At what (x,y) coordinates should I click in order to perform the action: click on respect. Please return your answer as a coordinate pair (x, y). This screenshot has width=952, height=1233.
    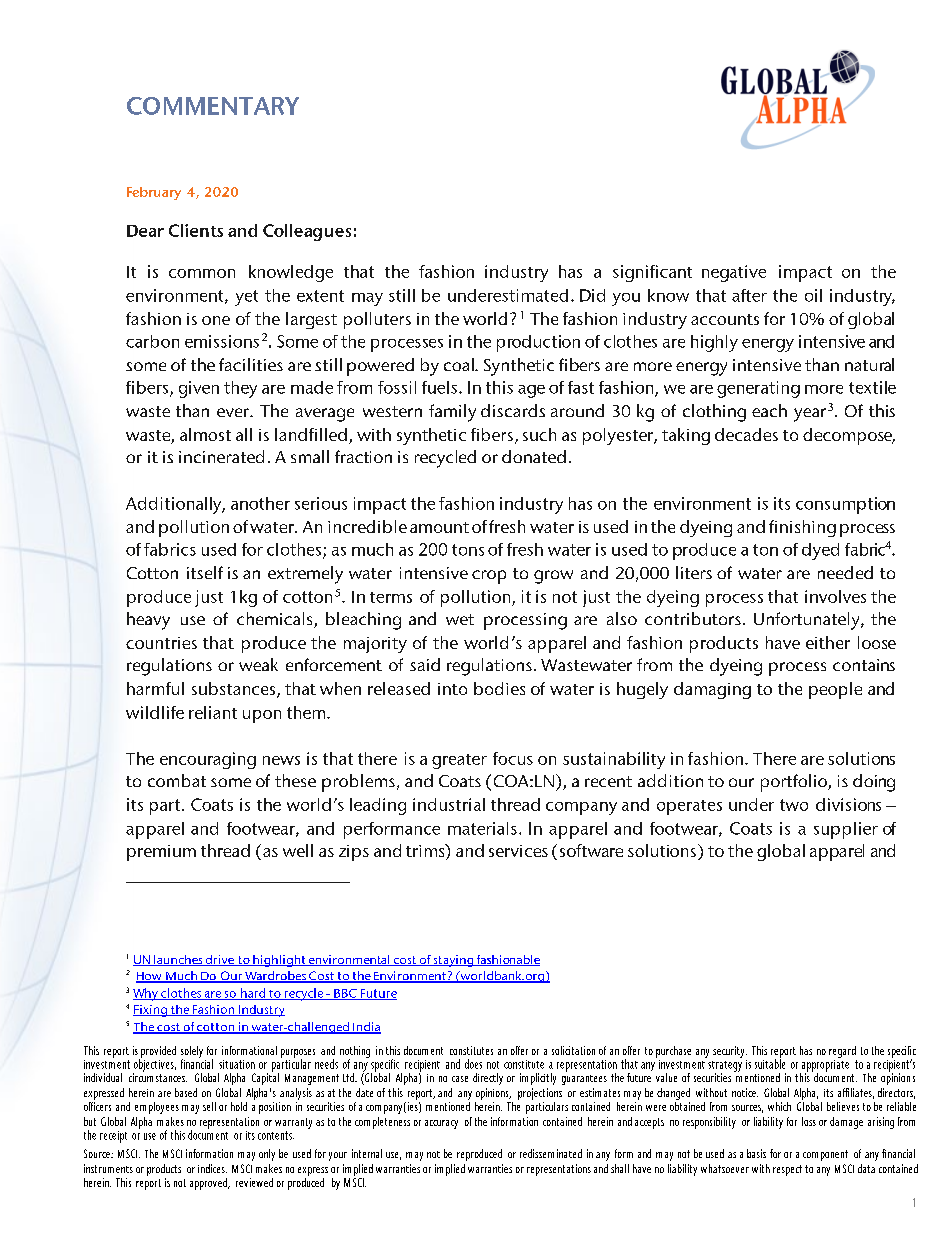
    Looking at the image, I should click on (787, 1170).
